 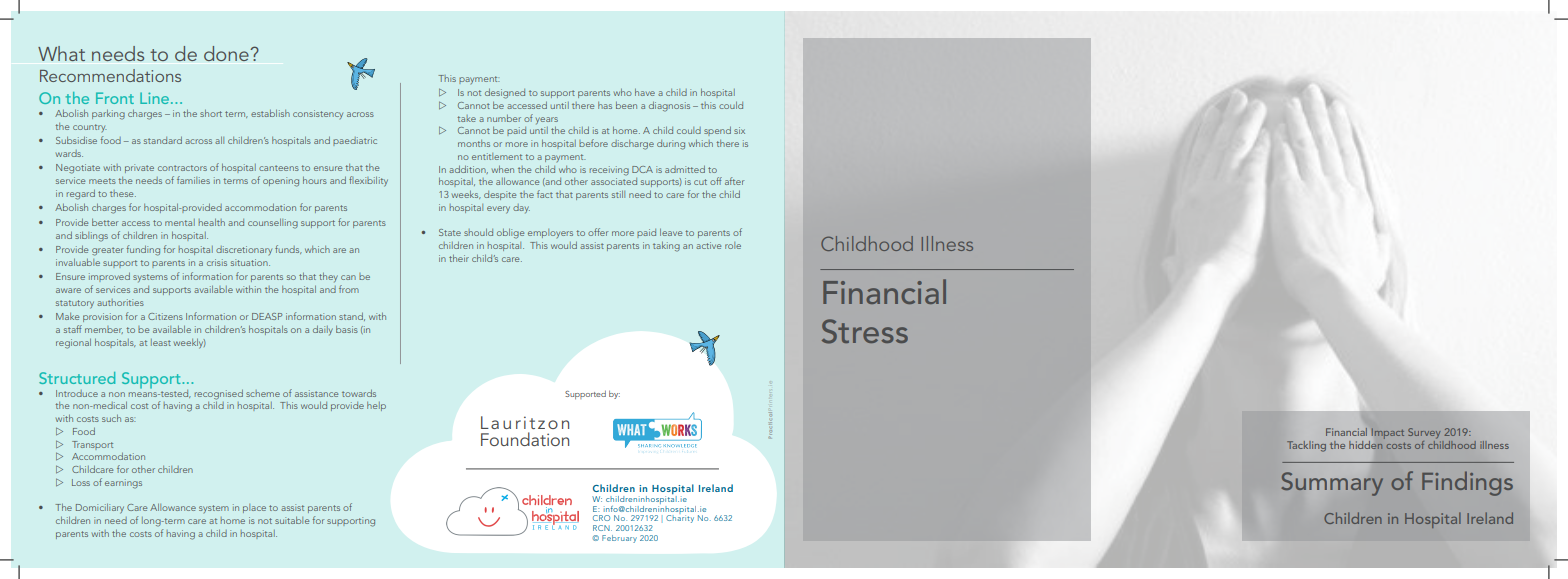 What do you see at coordinates (645, 92) in the image?
I see `have` at bounding box center [645, 92].
